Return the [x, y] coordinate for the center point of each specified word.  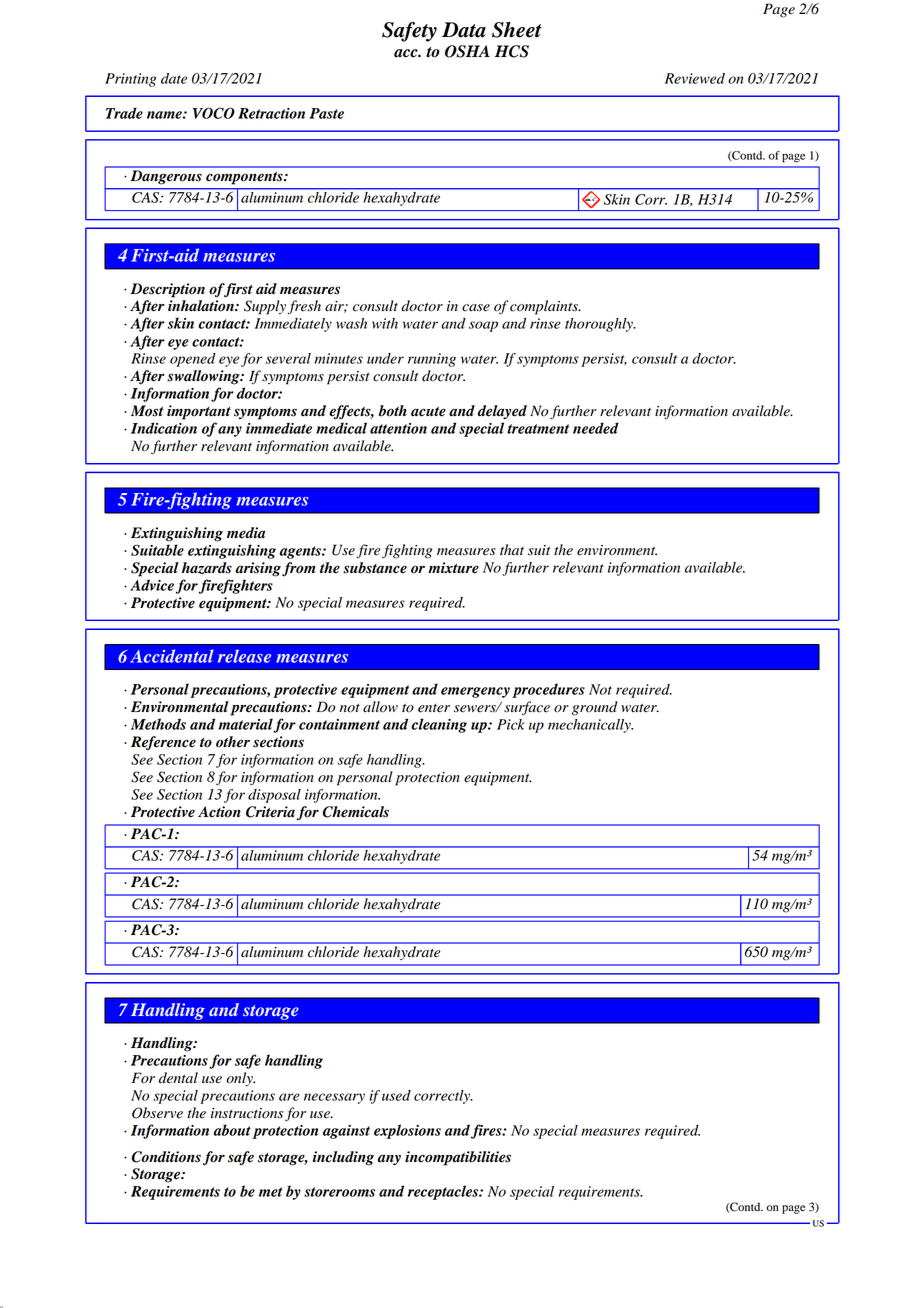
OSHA [467, 51]
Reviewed [695, 78]
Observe [157, 1113]
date [174, 78]
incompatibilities [458, 1158]
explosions [407, 1131]
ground [595, 708]
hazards [207, 568]
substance [375, 568]
